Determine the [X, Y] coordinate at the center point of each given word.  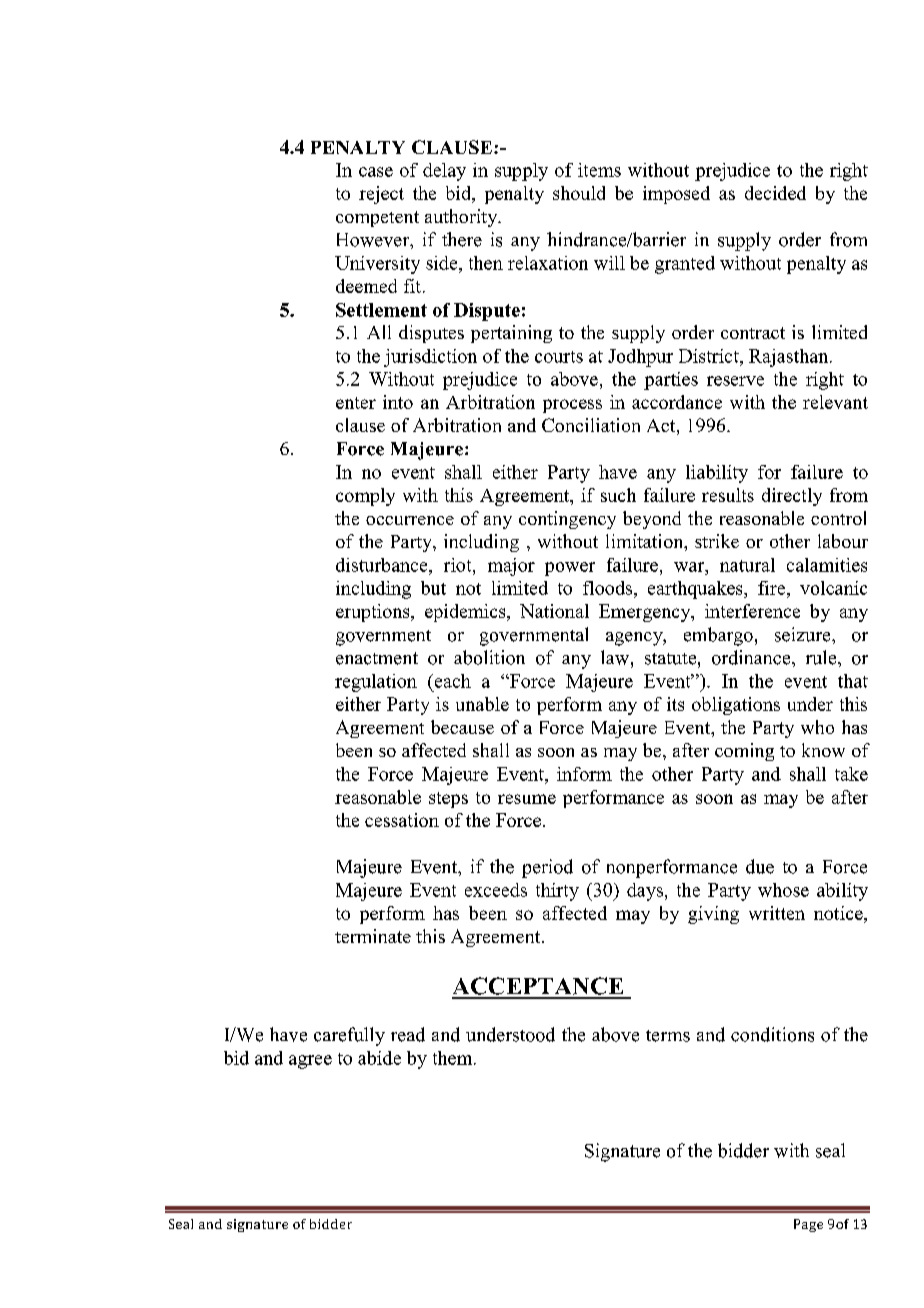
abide [379, 1058]
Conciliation [591, 425]
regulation [376, 683]
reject [381, 195]
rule [822, 657]
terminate [373, 936]
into [398, 402]
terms [668, 1036]
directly [792, 497]
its [675, 704]
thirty [557, 892]
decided [775, 193]
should [579, 193]
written [777, 913]
